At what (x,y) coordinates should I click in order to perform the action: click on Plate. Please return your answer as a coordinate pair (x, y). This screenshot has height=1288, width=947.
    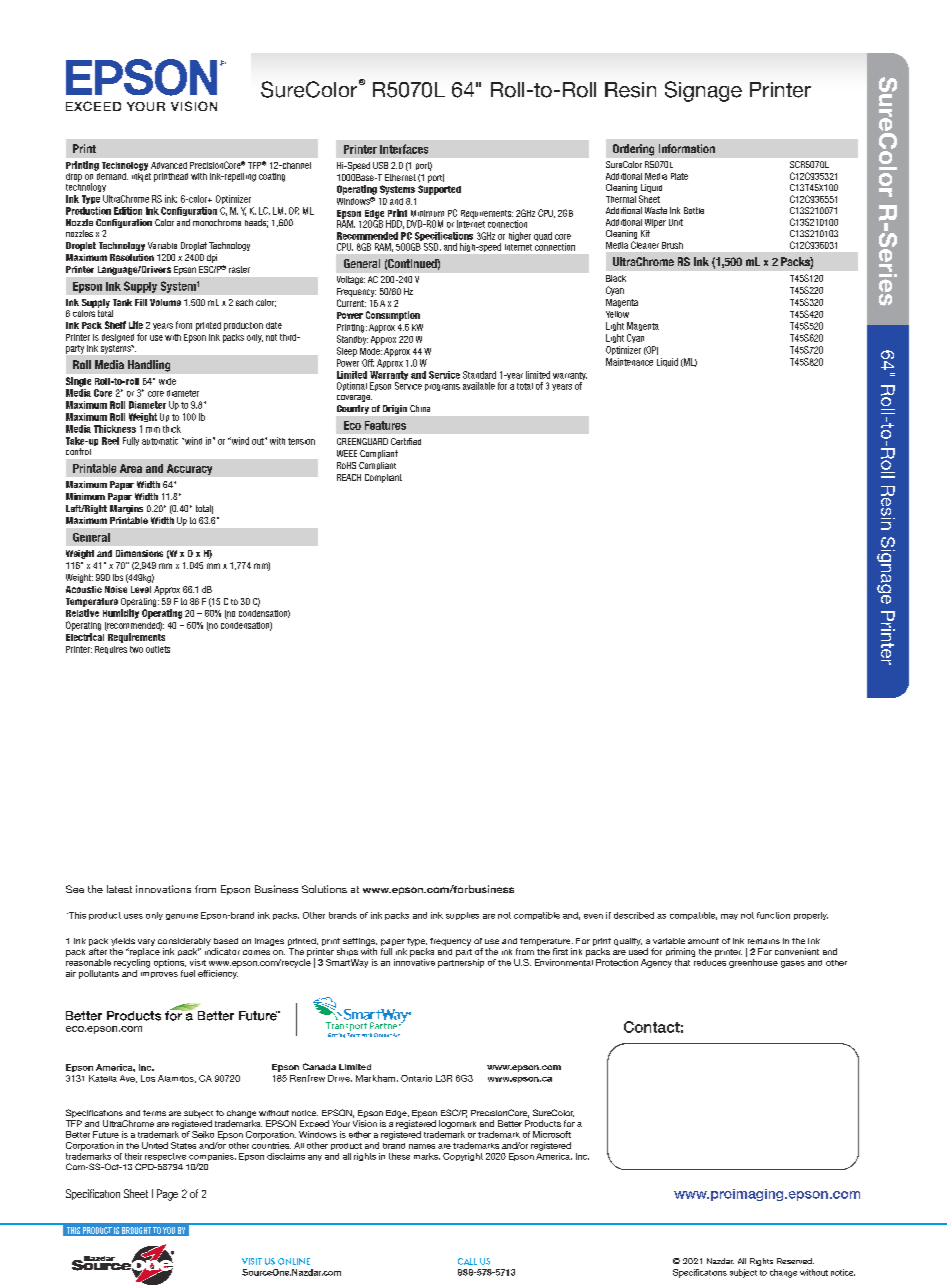
    Looking at the image, I should click on (679, 176).
